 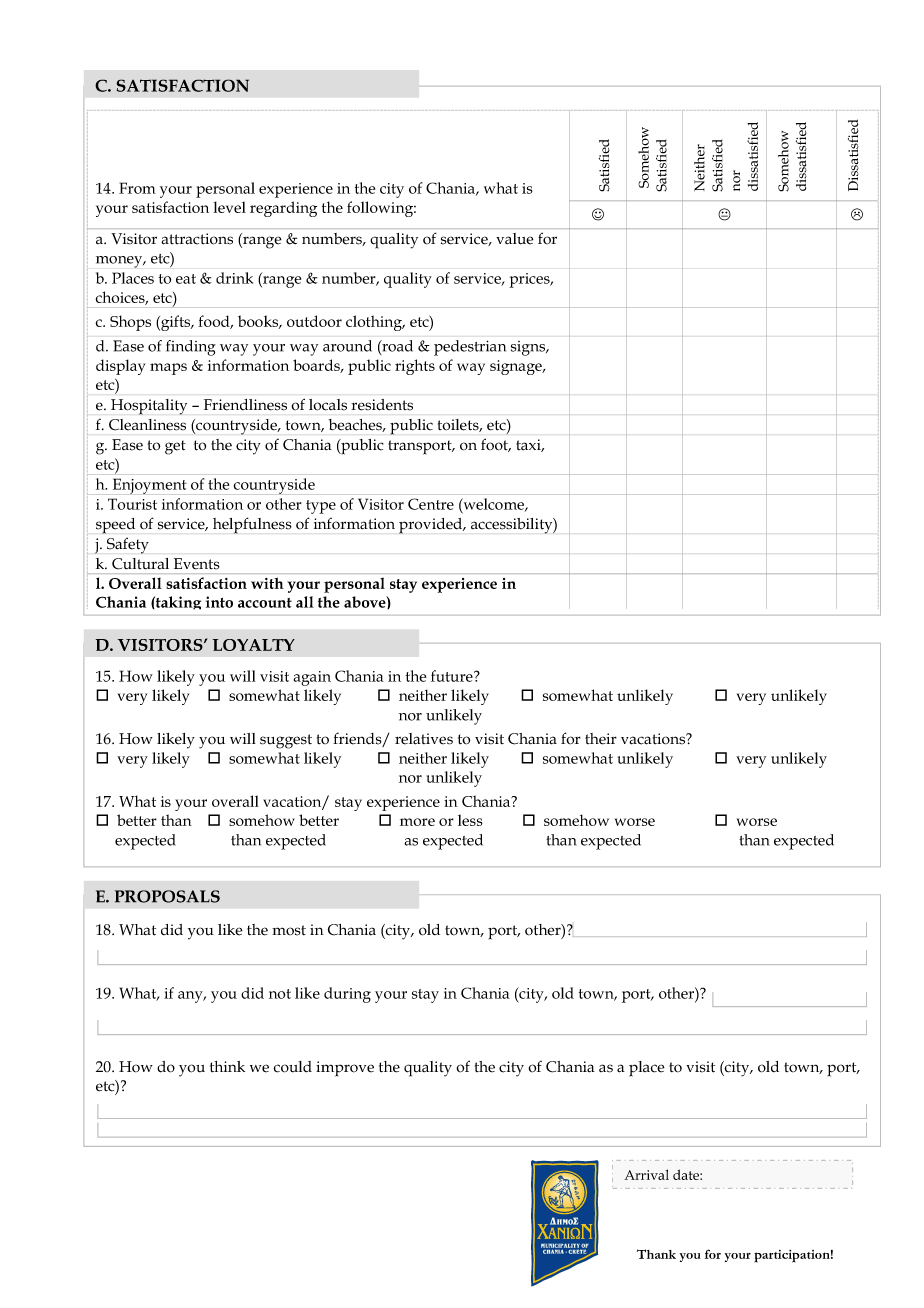 What do you see at coordinates (382, 404) in the document?
I see `residents` at bounding box center [382, 404].
